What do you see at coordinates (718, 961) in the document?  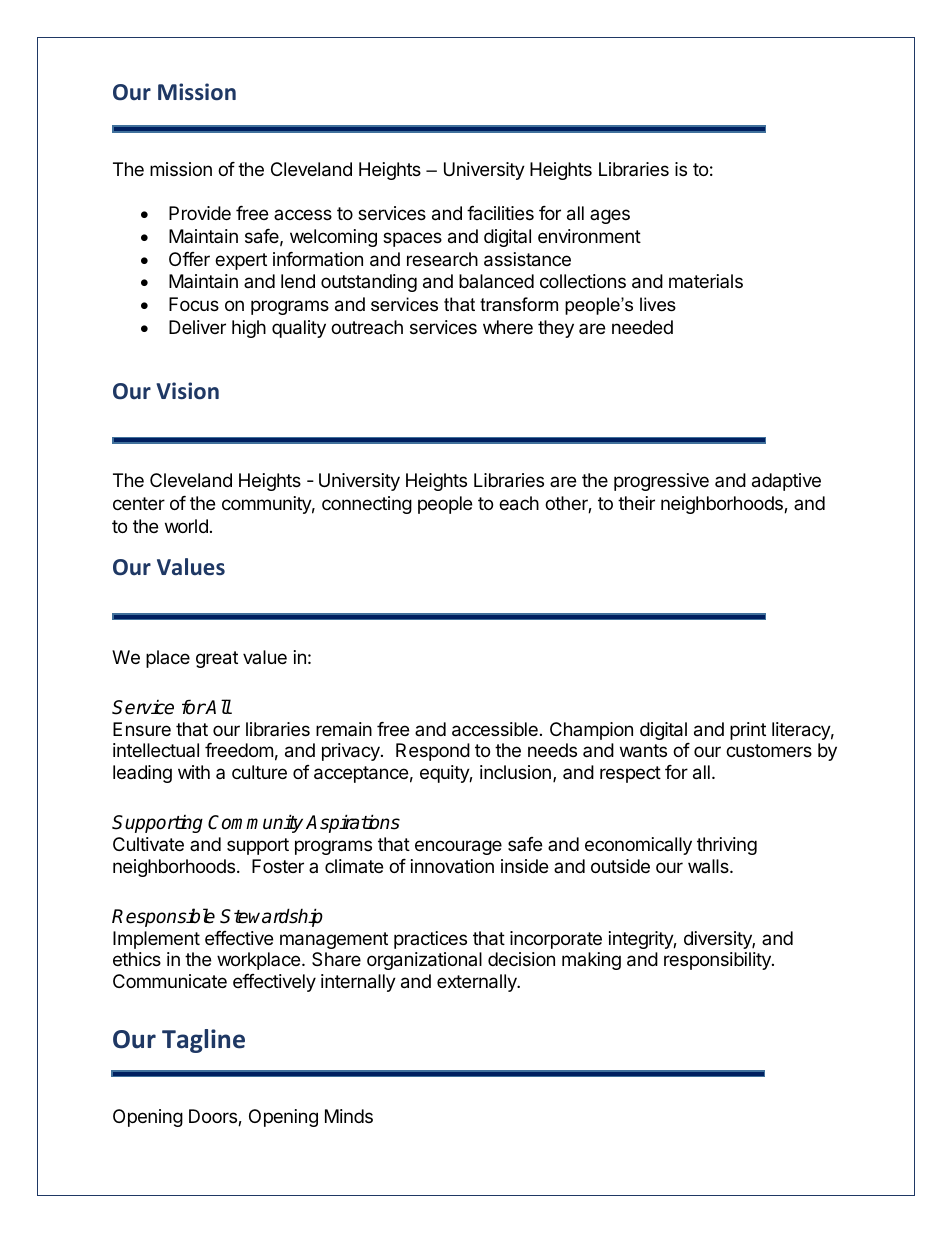 I see `responsibility` at bounding box center [718, 961].
